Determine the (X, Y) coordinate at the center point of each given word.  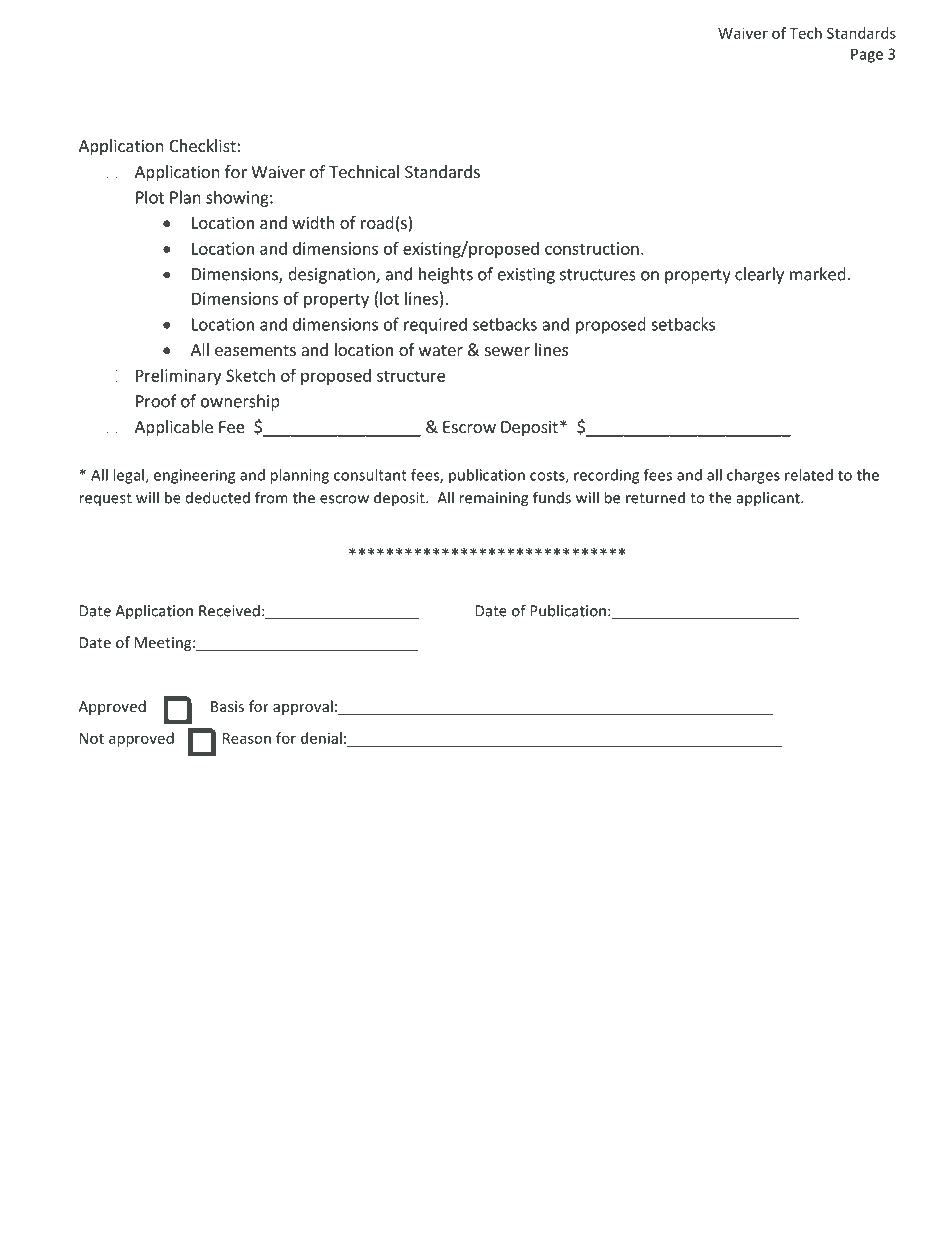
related (809, 475)
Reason (247, 738)
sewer (507, 351)
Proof (156, 401)
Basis (227, 706)
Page (867, 55)
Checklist (202, 145)
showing (238, 198)
